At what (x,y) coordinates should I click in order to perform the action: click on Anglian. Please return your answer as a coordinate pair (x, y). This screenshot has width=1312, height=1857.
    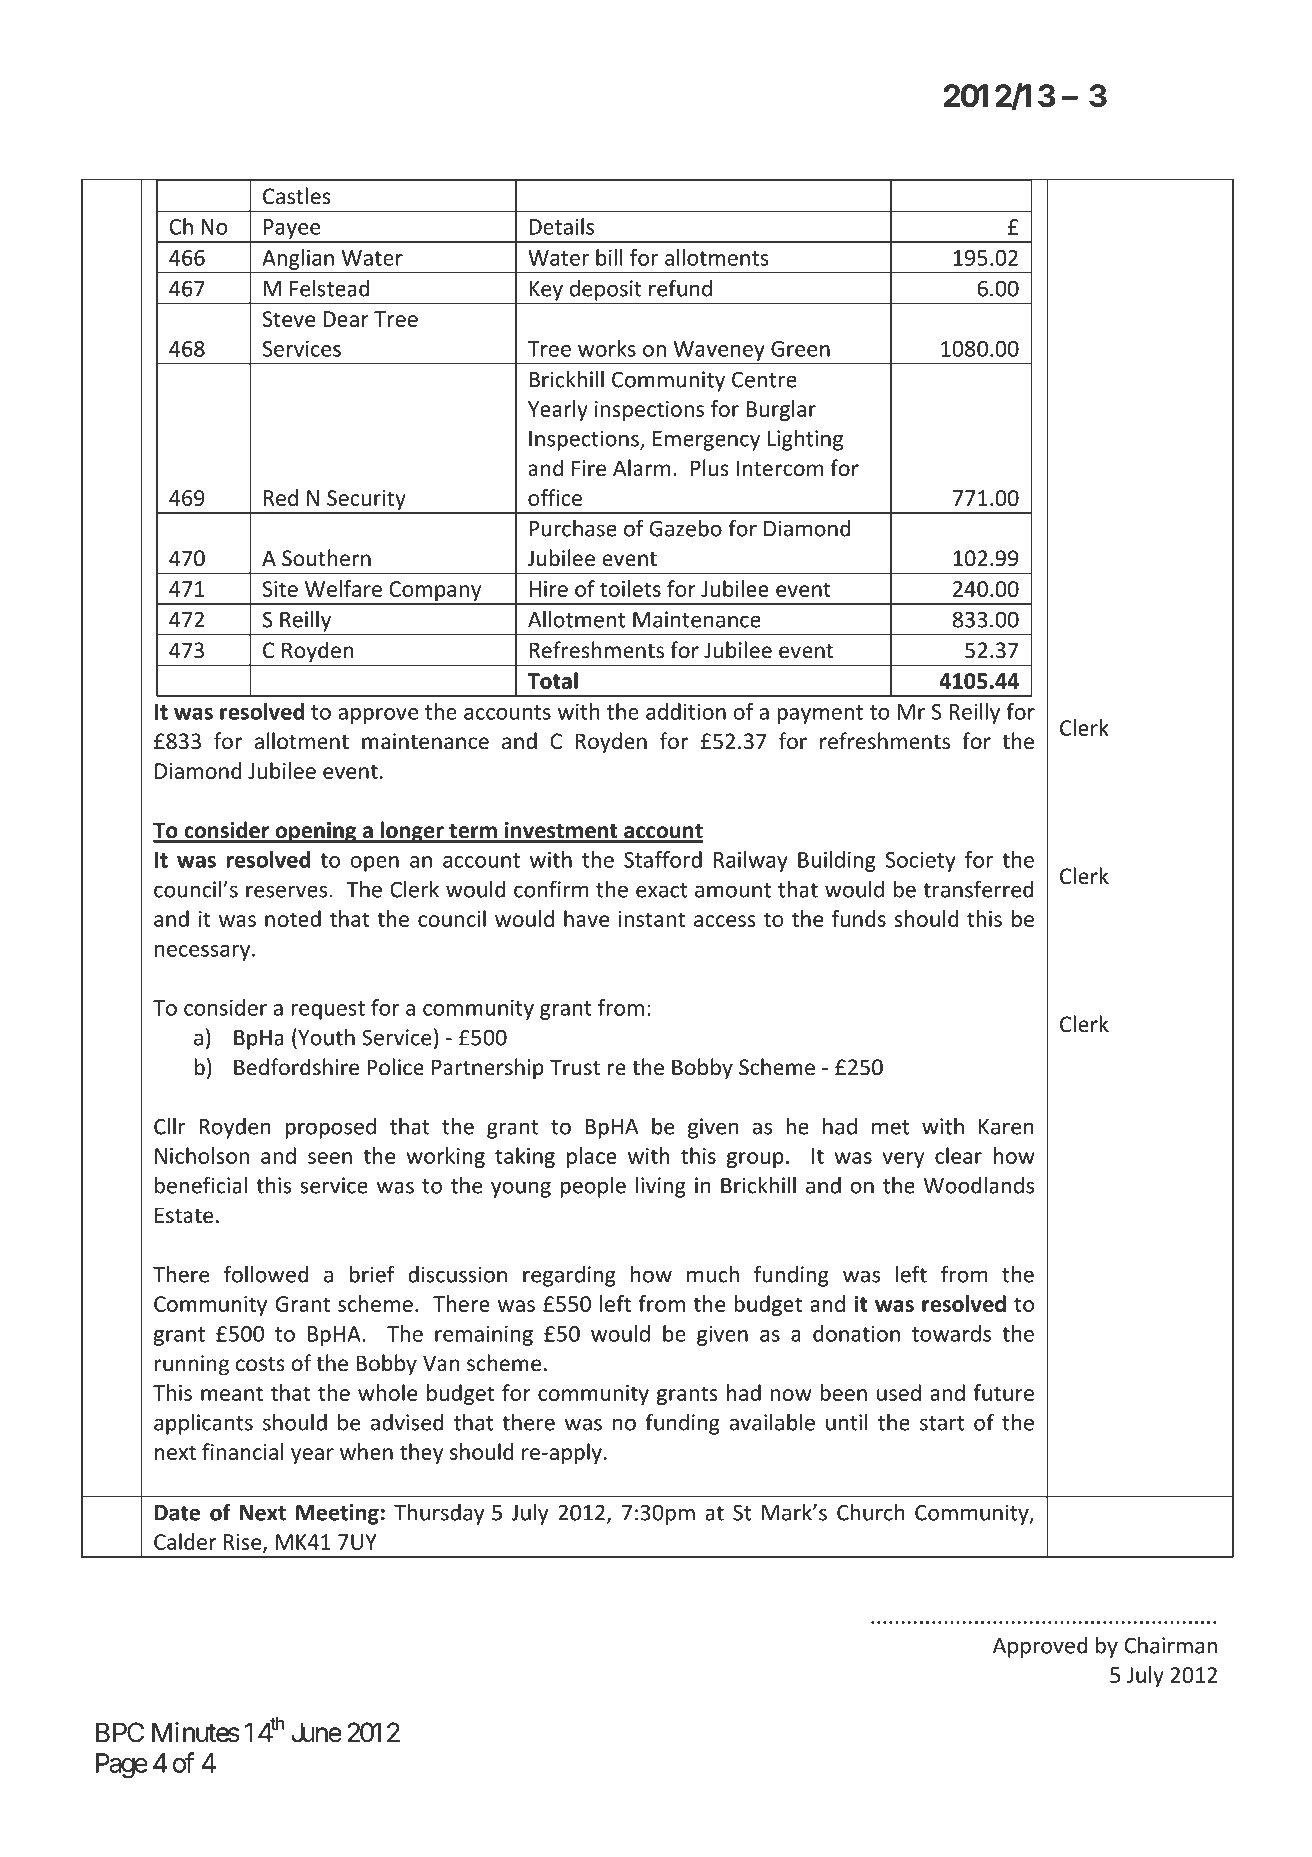
    Looking at the image, I should click on (298, 259).
